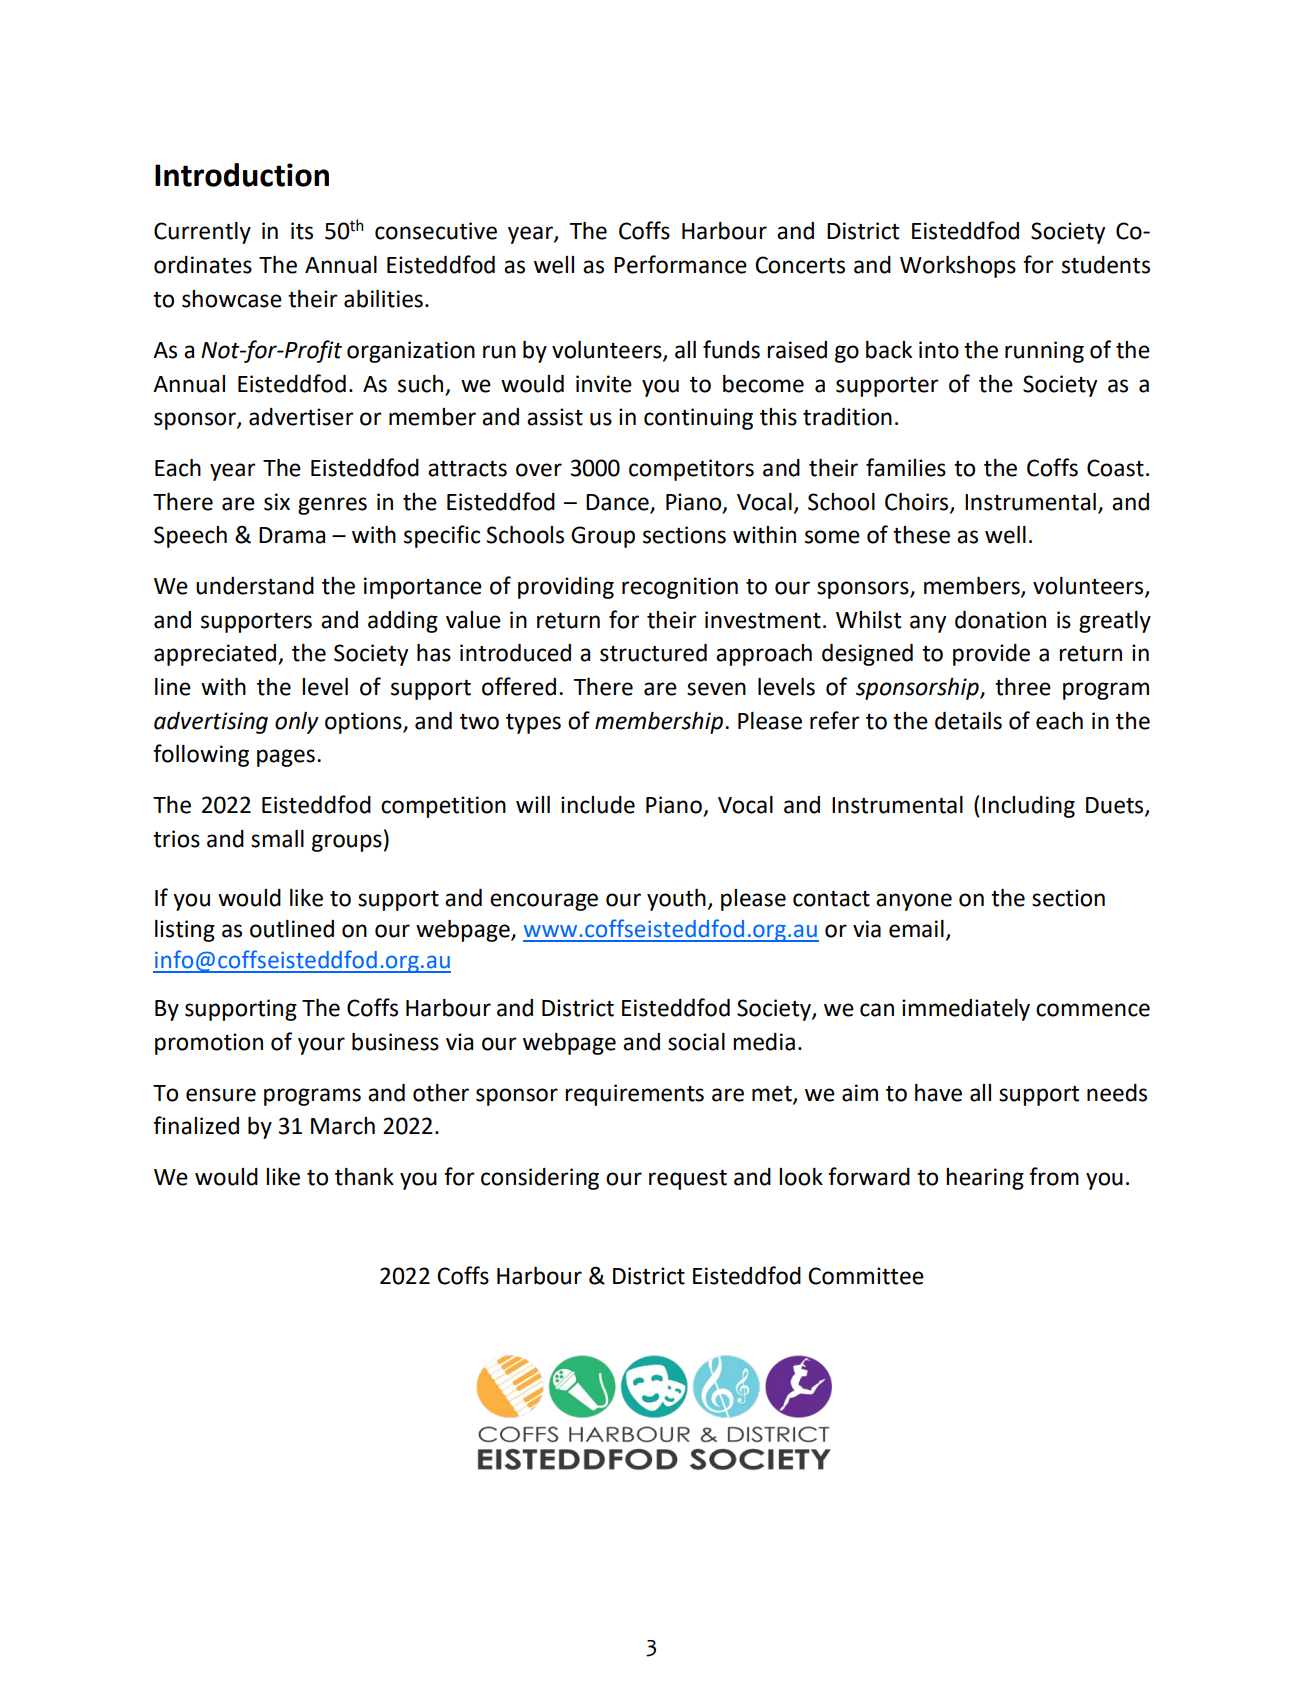  I want to click on commence, so click(1093, 1010).
